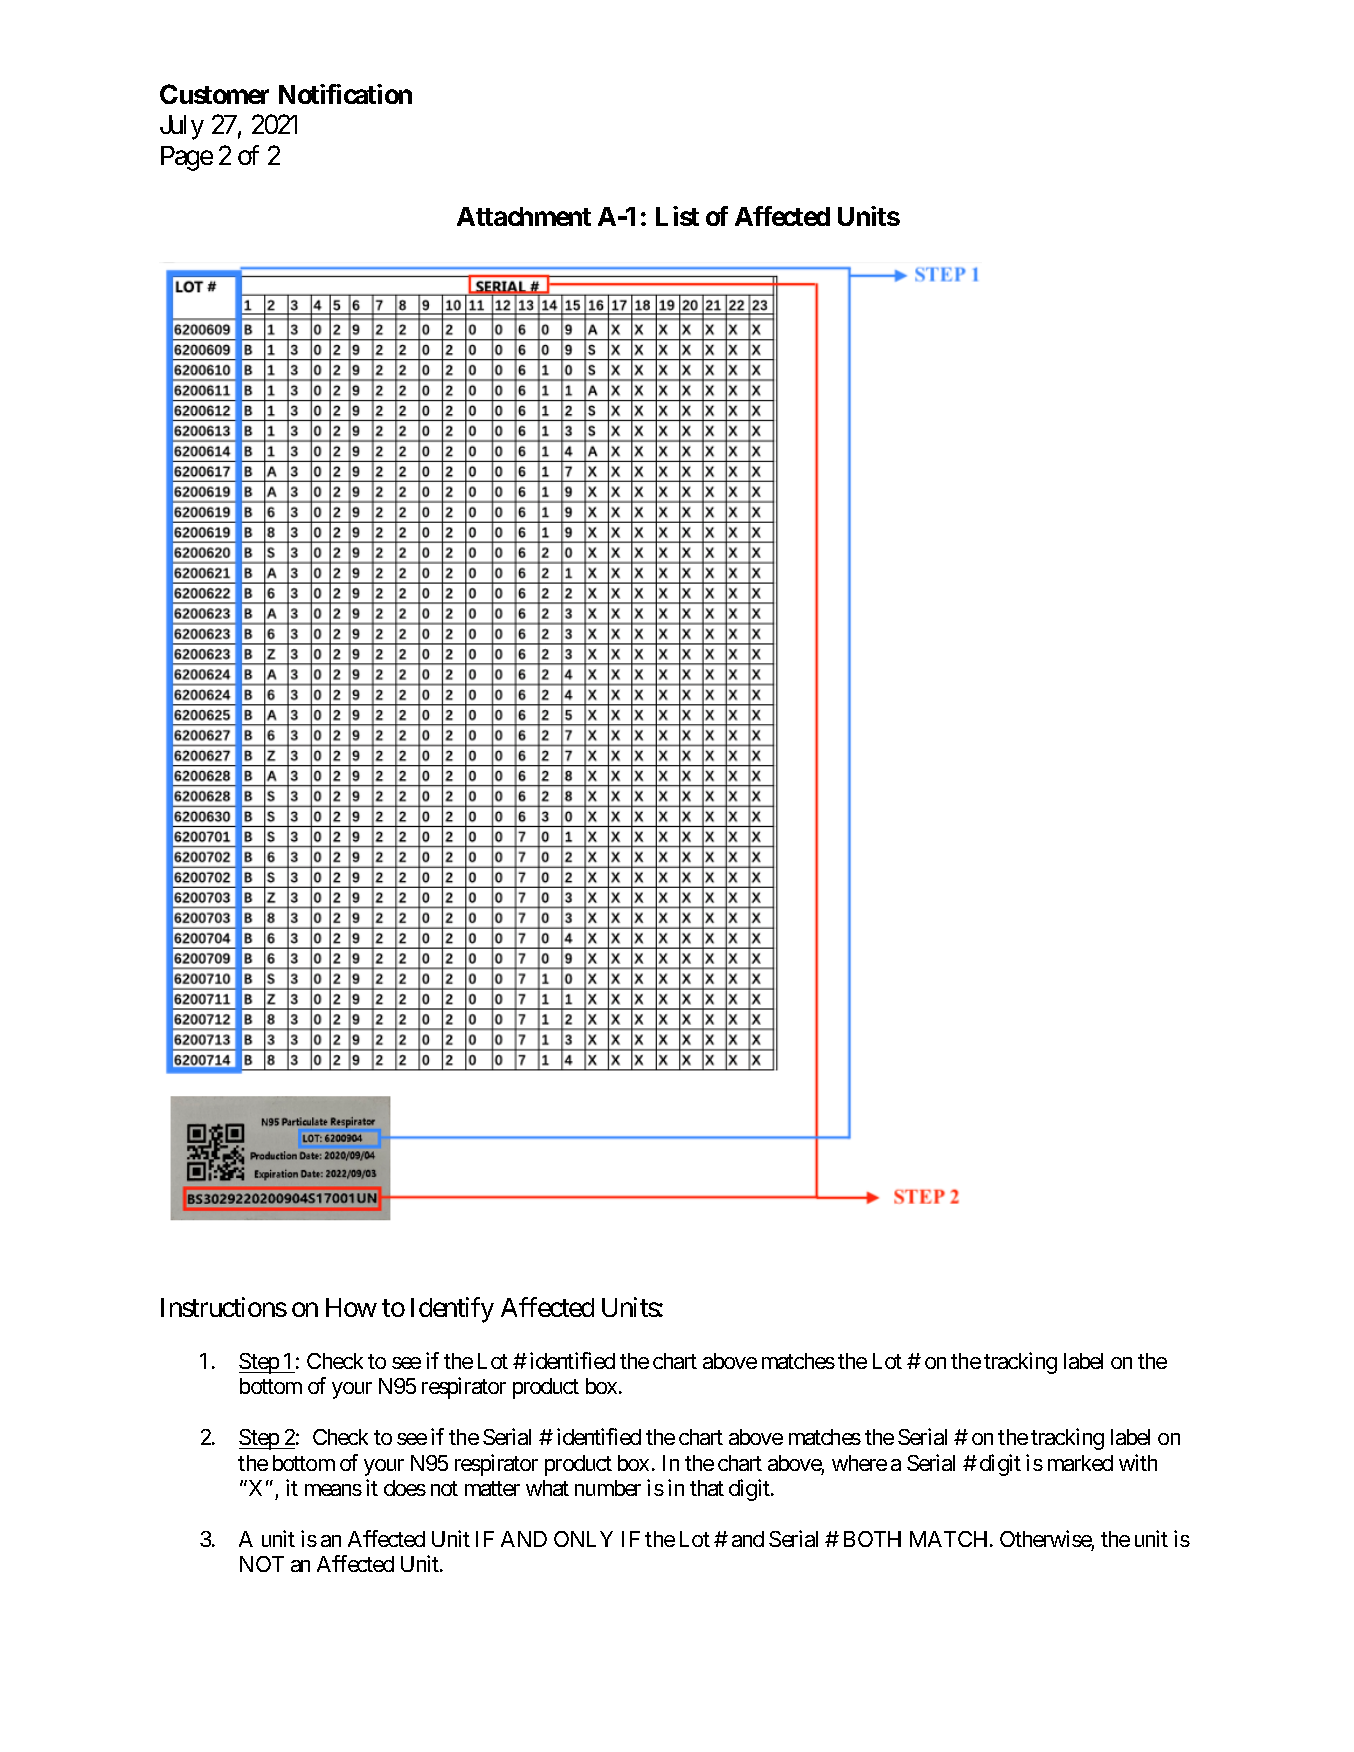 The width and height of the screenshot is (1354, 1752). I want to click on Customer, so click(214, 94).
